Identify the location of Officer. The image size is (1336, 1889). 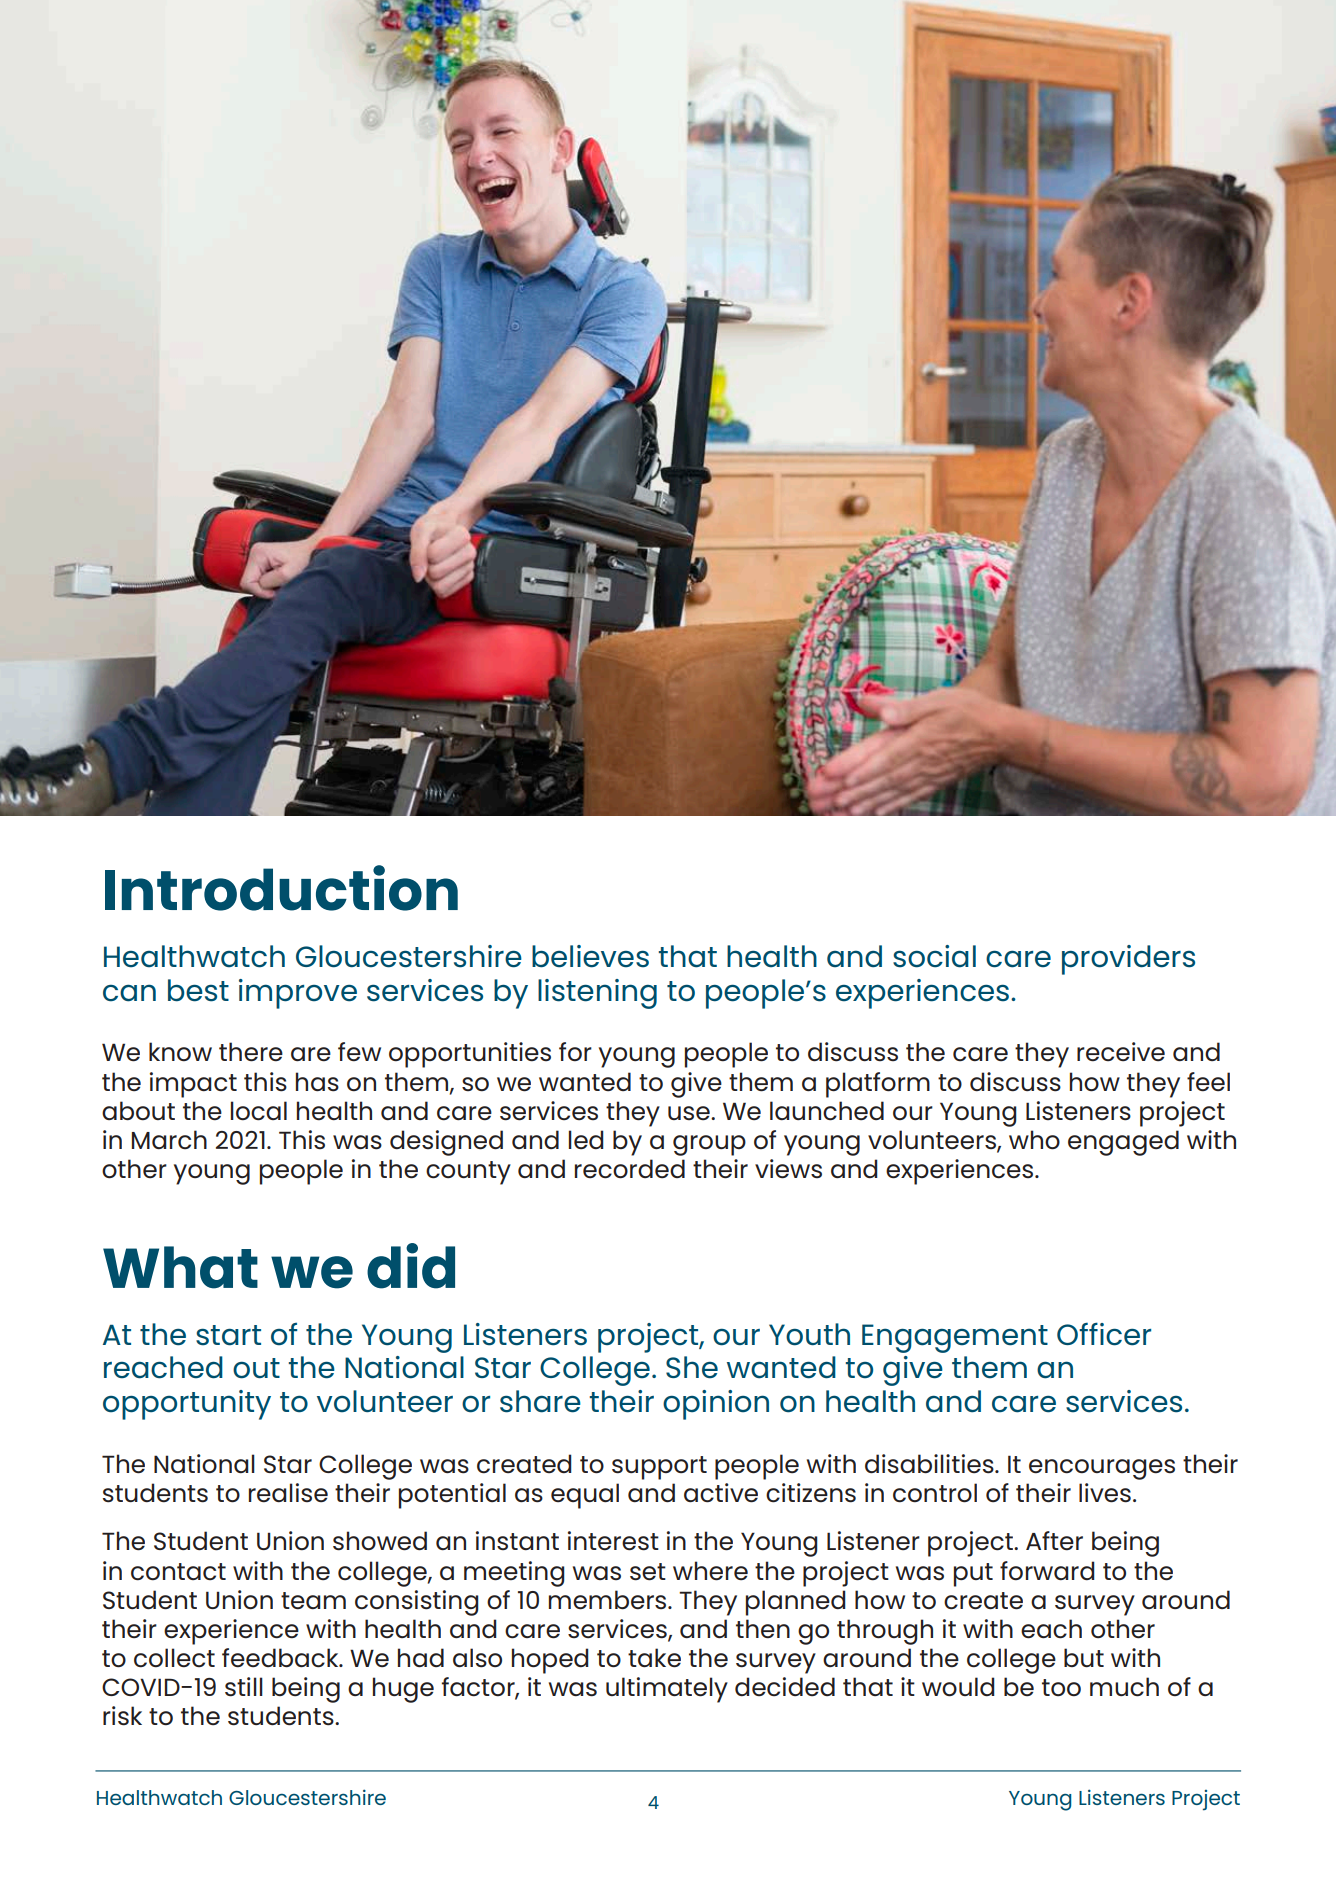
(1104, 1334).
